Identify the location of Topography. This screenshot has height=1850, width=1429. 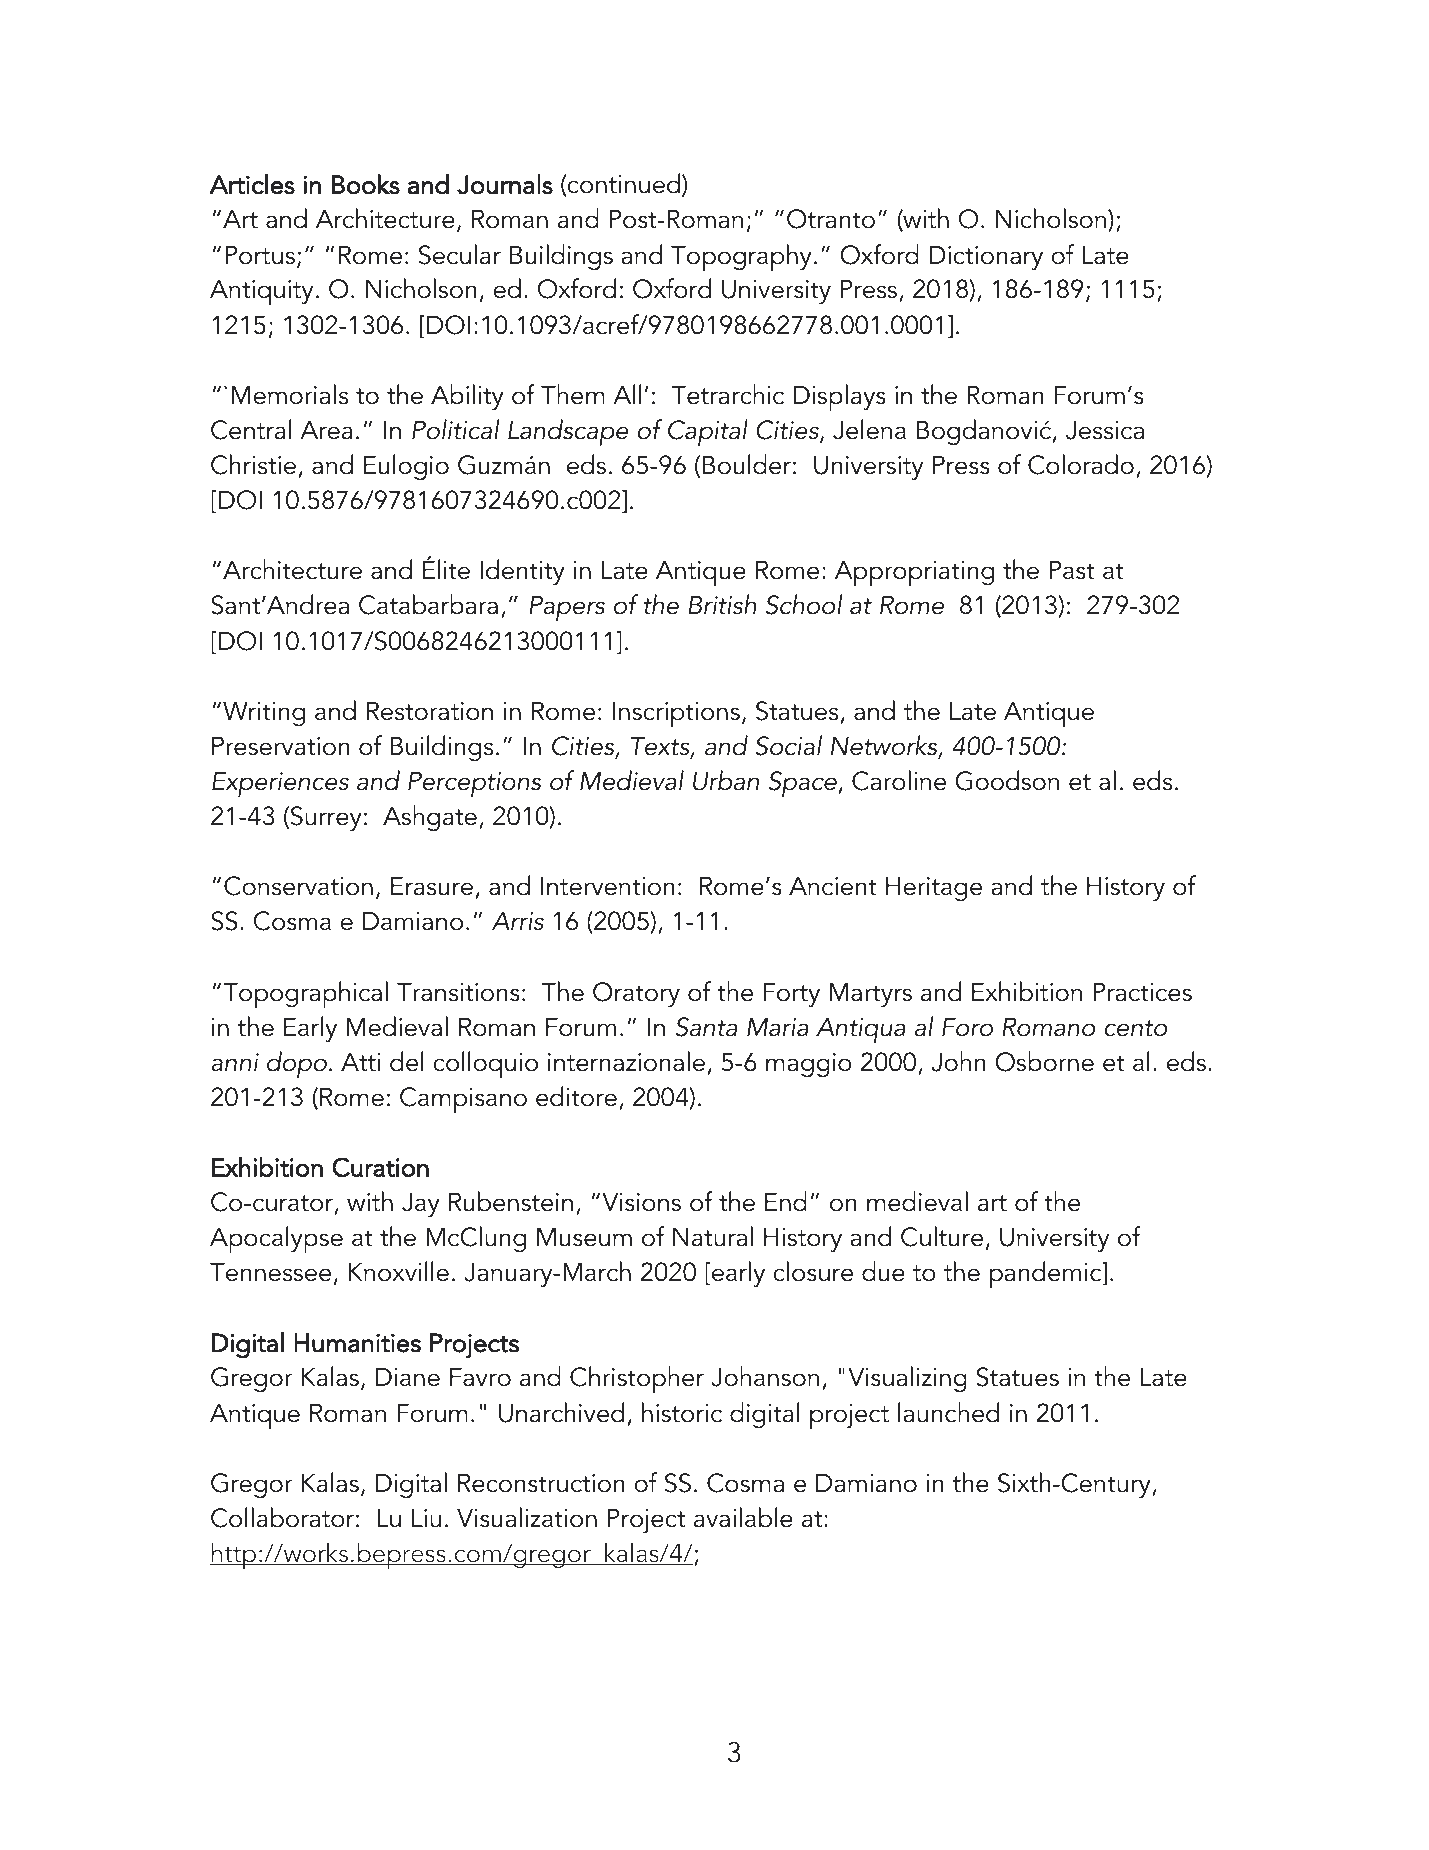
(741, 258).
